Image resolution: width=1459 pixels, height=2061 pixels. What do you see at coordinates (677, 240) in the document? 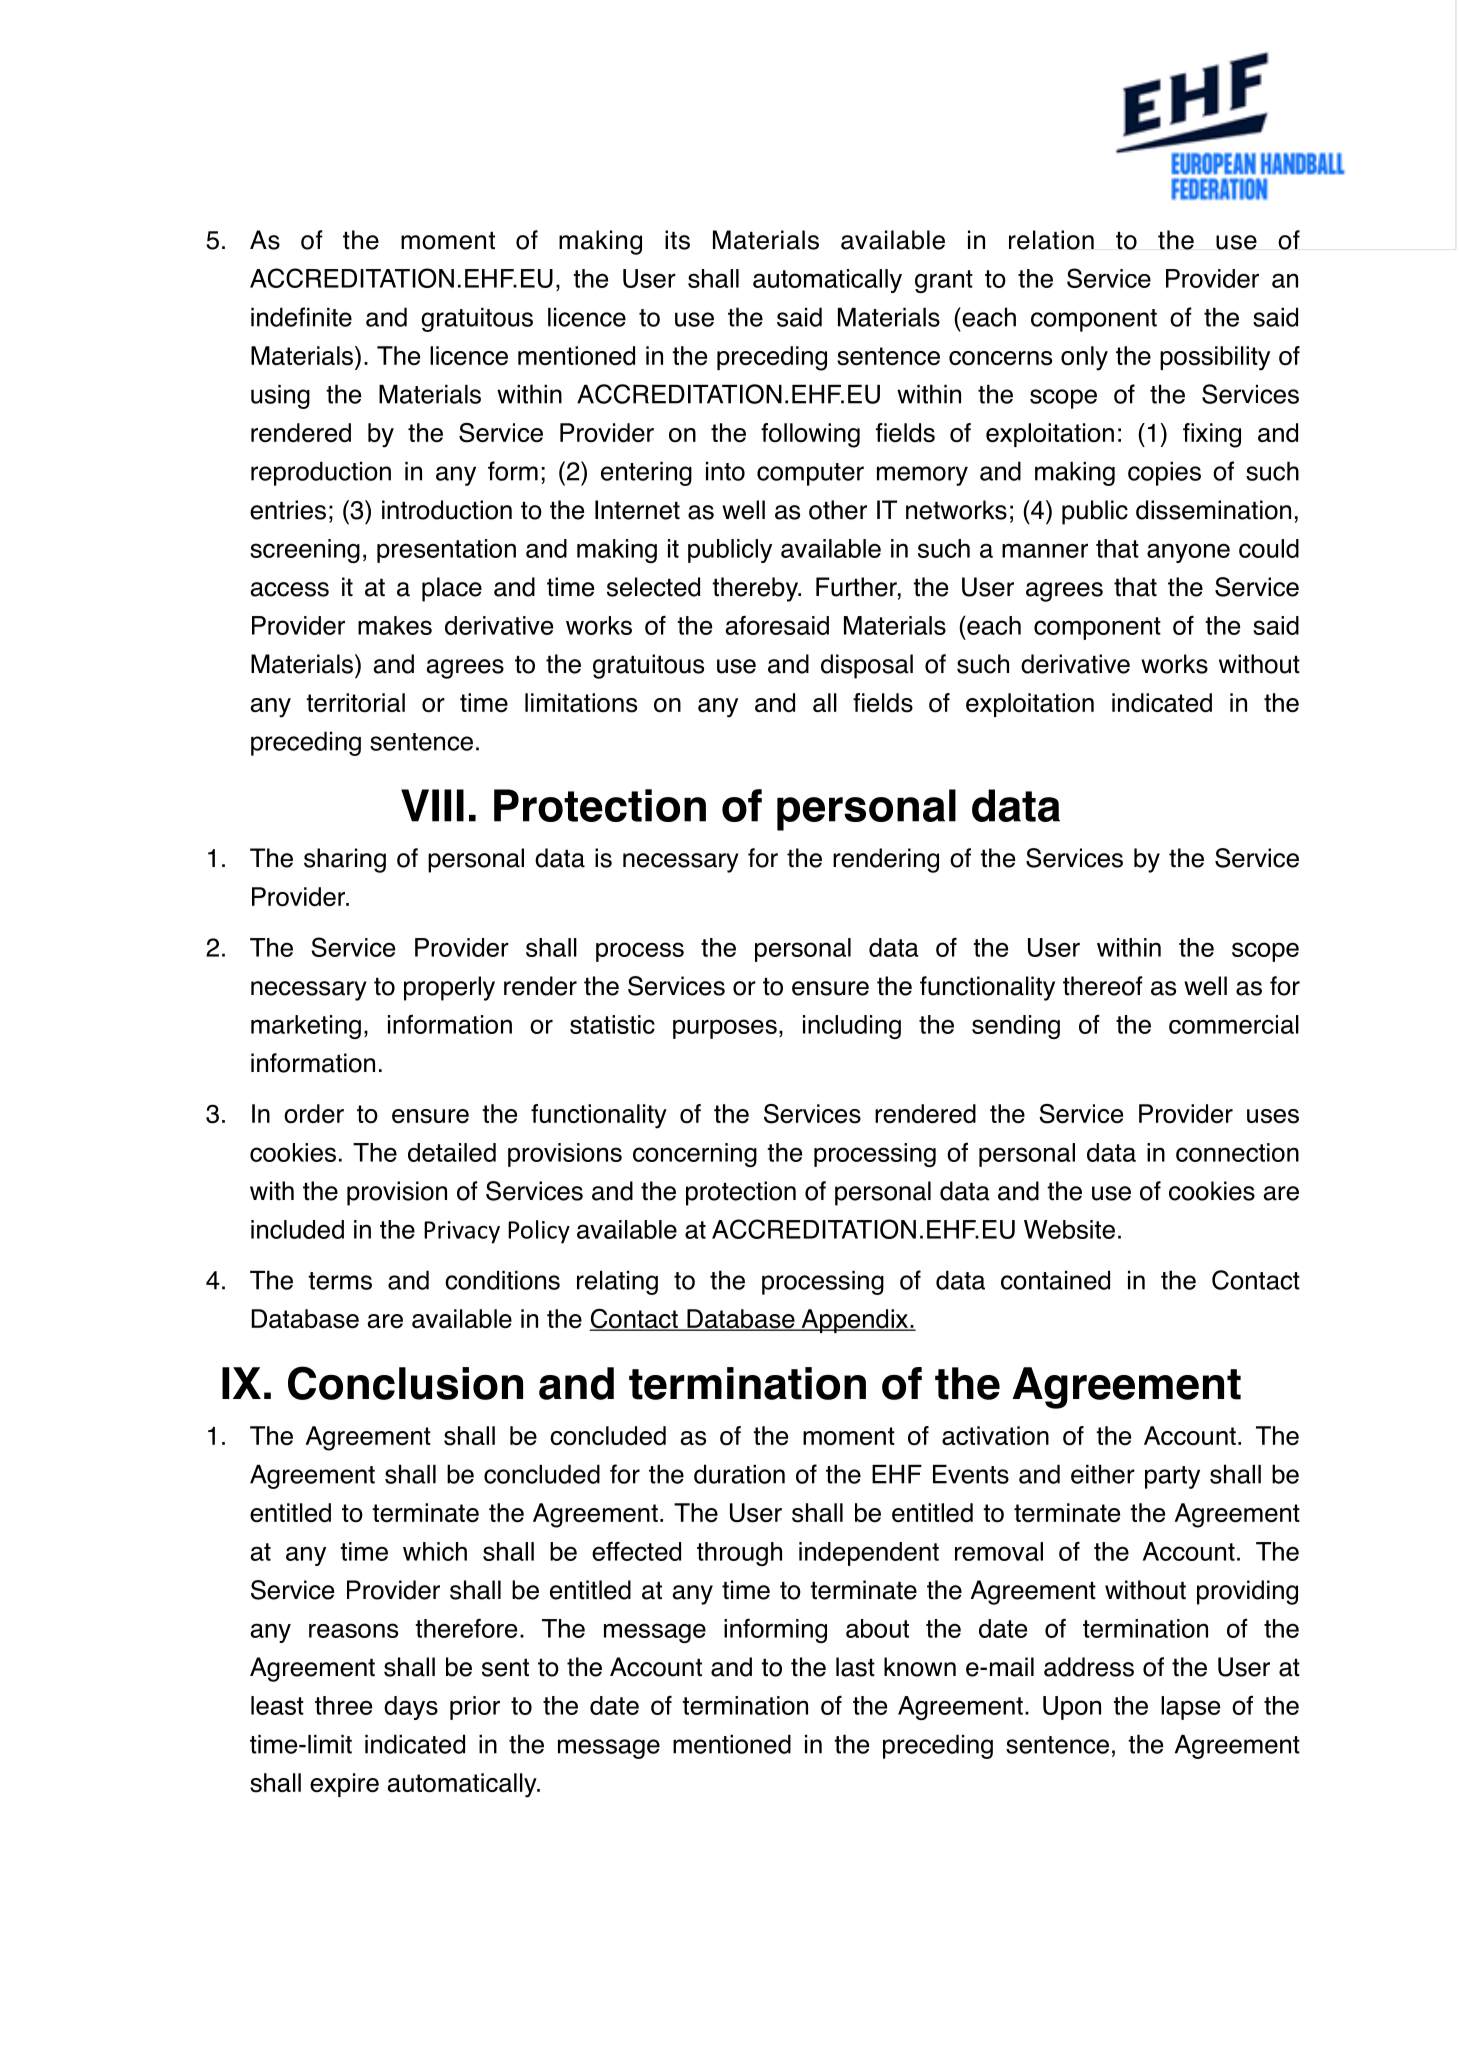
I see `its` at bounding box center [677, 240].
